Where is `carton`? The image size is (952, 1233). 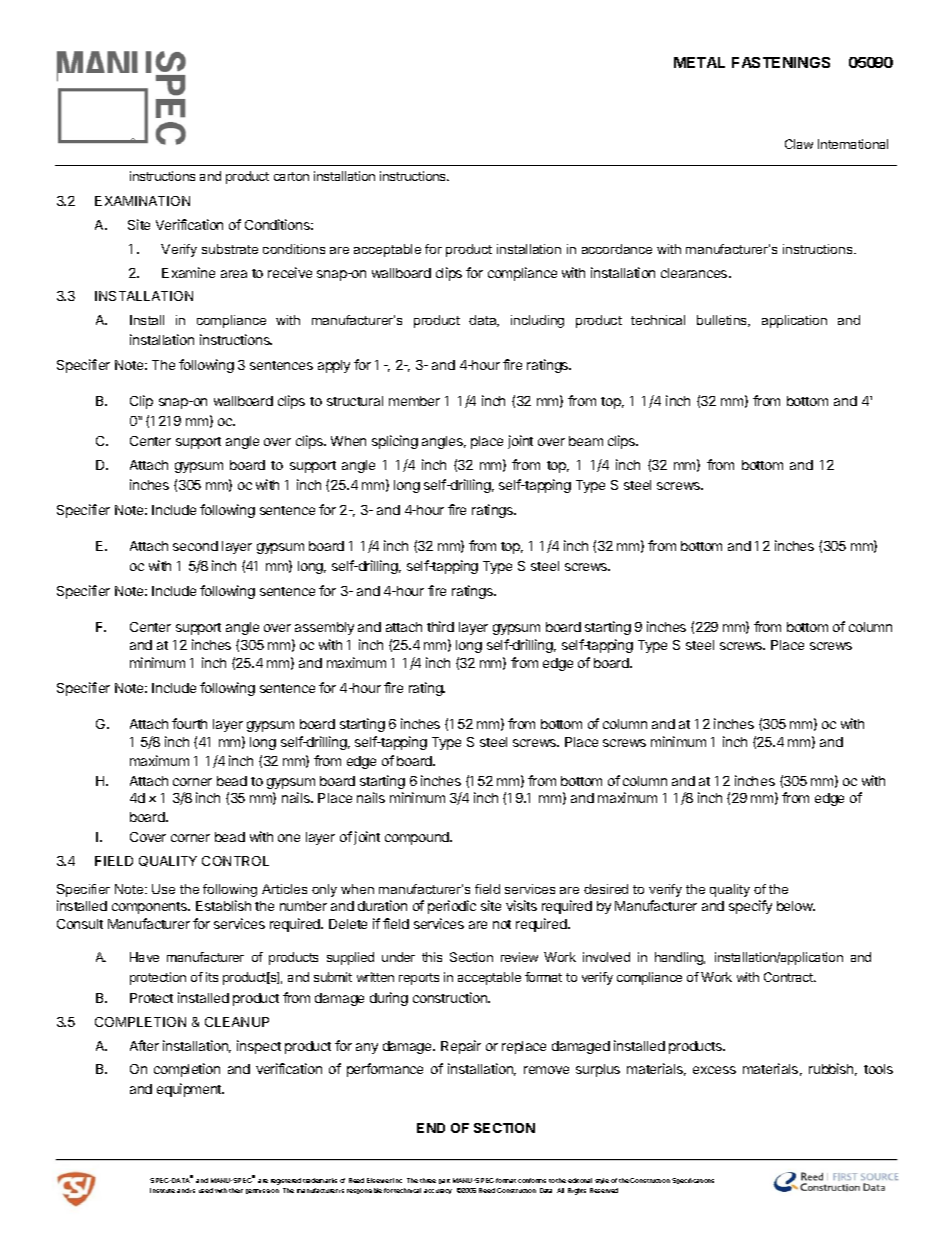 carton is located at coordinates (291, 176).
